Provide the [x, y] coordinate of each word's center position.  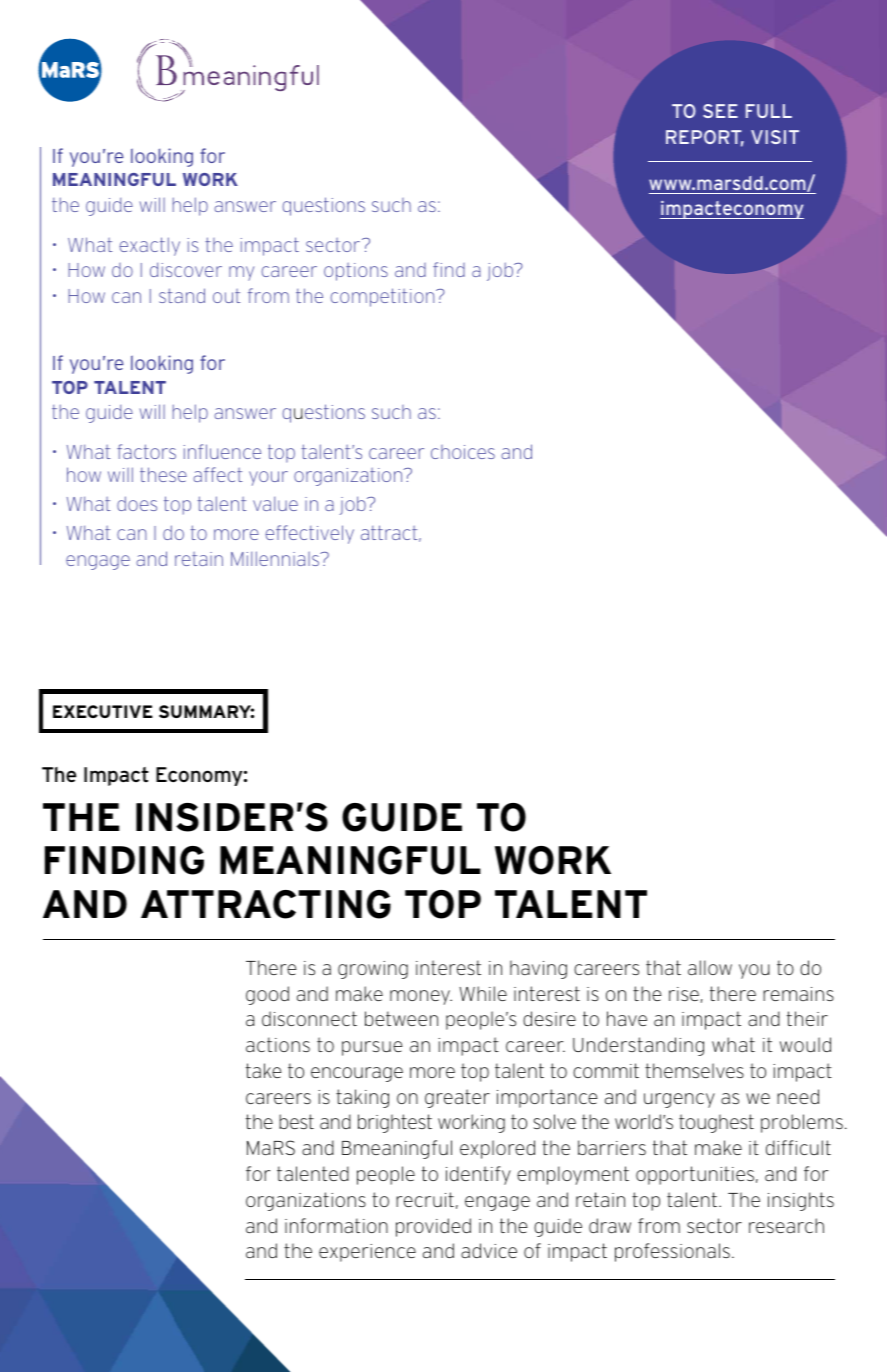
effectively [309, 534]
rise [684, 994]
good [267, 995]
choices [463, 452]
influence [222, 451]
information [336, 1225]
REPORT [705, 138]
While [483, 993]
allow [710, 967]
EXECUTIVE [103, 711]
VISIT [775, 137]
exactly [149, 246]
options [356, 272]
